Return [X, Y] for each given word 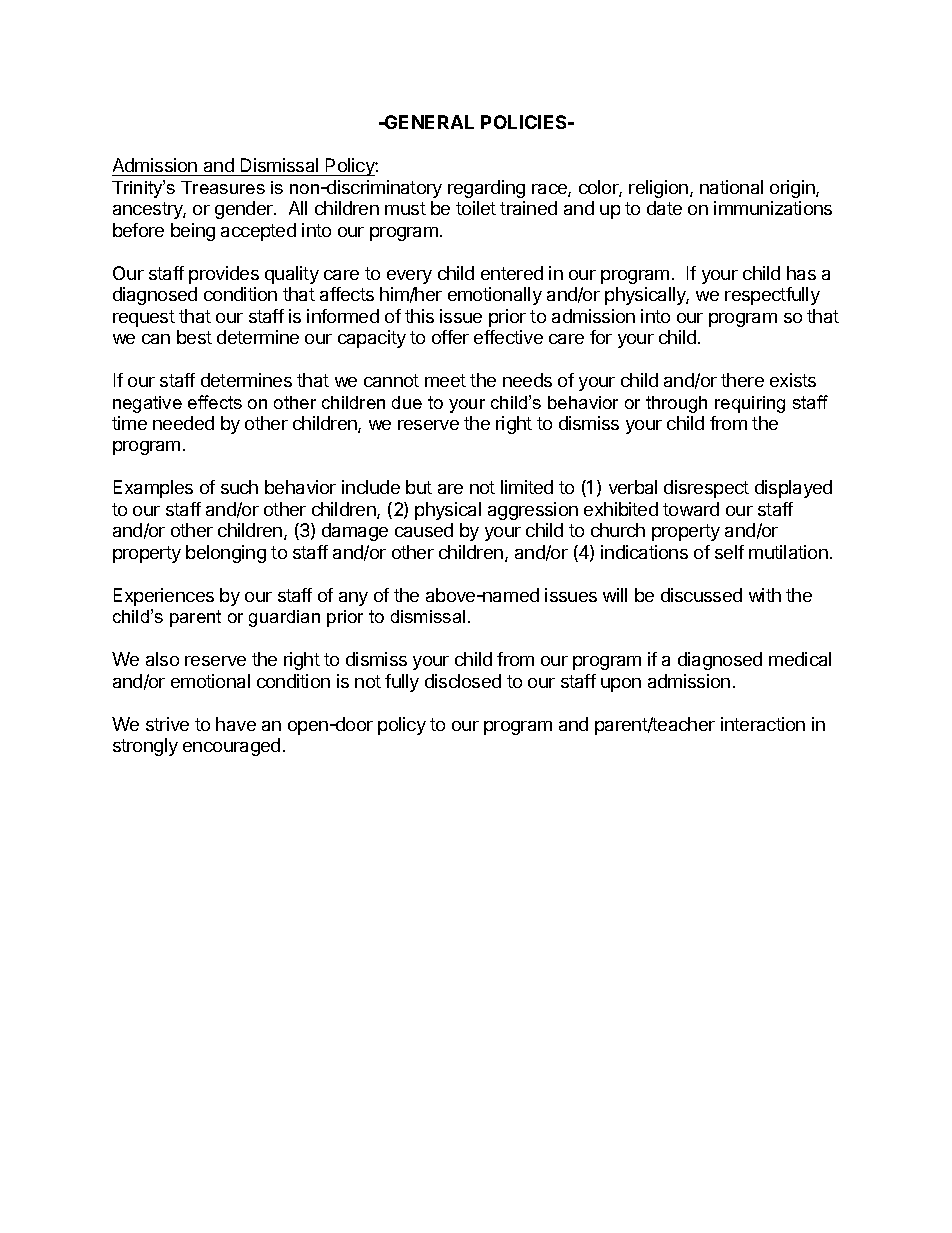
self [729, 552]
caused [424, 530]
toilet [476, 208]
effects [215, 402]
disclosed [463, 681]
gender [245, 210]
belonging [226, 554]
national [731, 187]
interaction [763, 724]
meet [445, 380]
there [742, 380]
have [236, 724]
